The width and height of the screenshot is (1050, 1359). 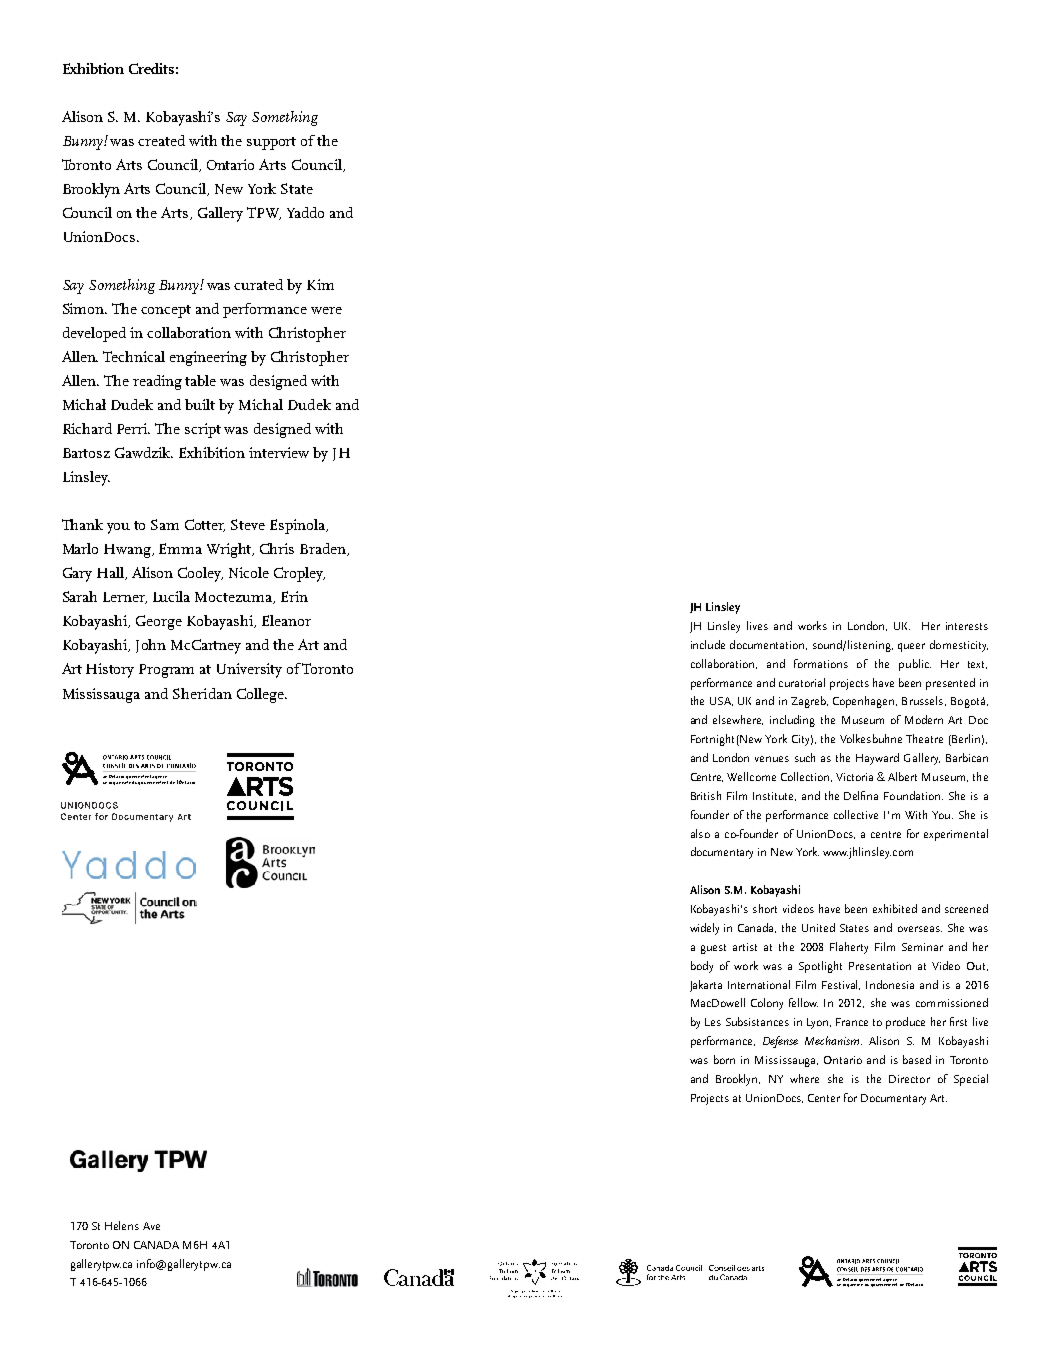 What do you see at coordinates (161, 140) in the screenshot?
I see `created` at bounding box center [161, 140].
